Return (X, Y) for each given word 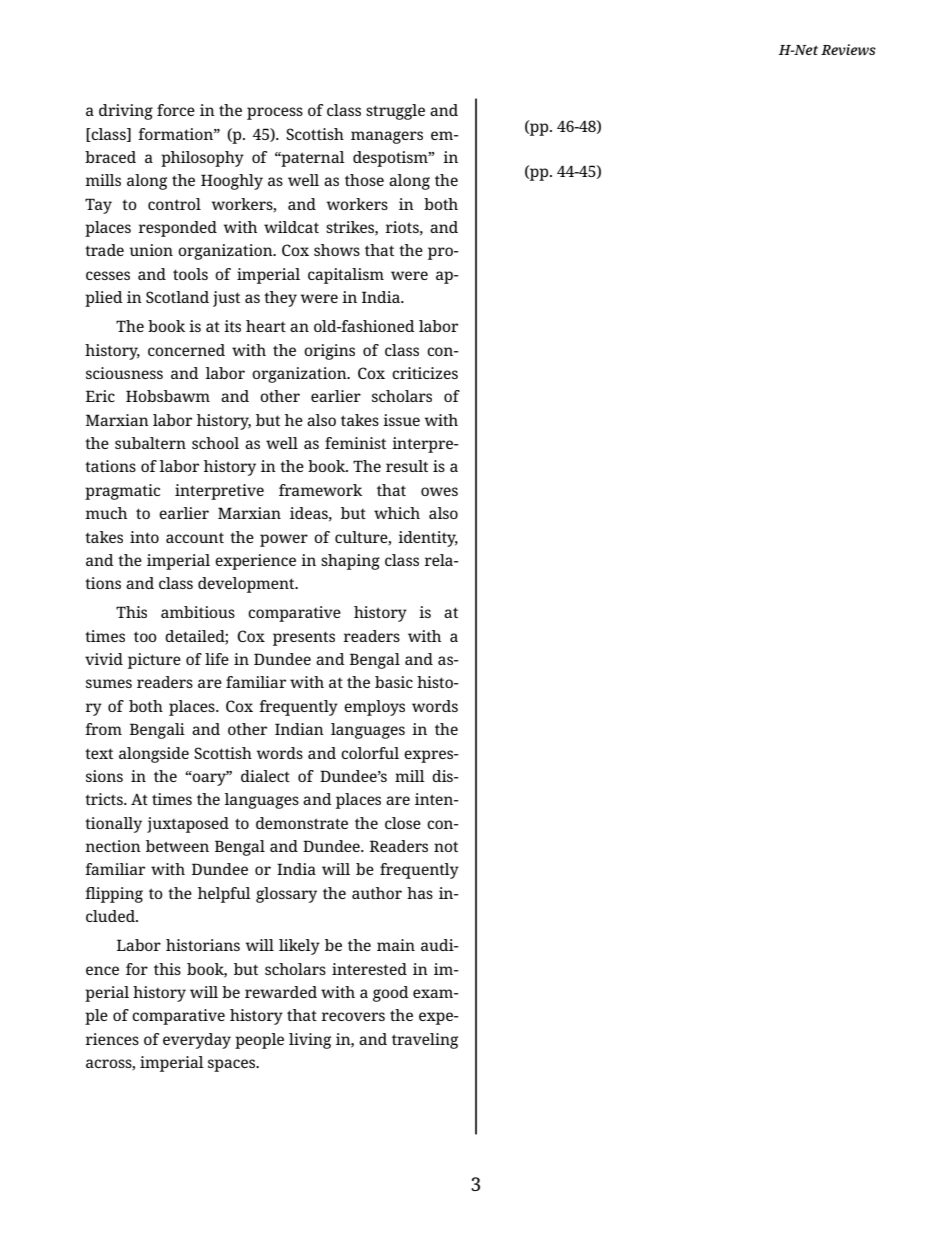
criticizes (425, 373)
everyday (197, 1041)
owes (439, 491)
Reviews (848, 49)
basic (394, 682)
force (176, 110)
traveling (425, 1041)
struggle (395, 112)
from (103, 729)
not (446, 846)
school (215, 443)
